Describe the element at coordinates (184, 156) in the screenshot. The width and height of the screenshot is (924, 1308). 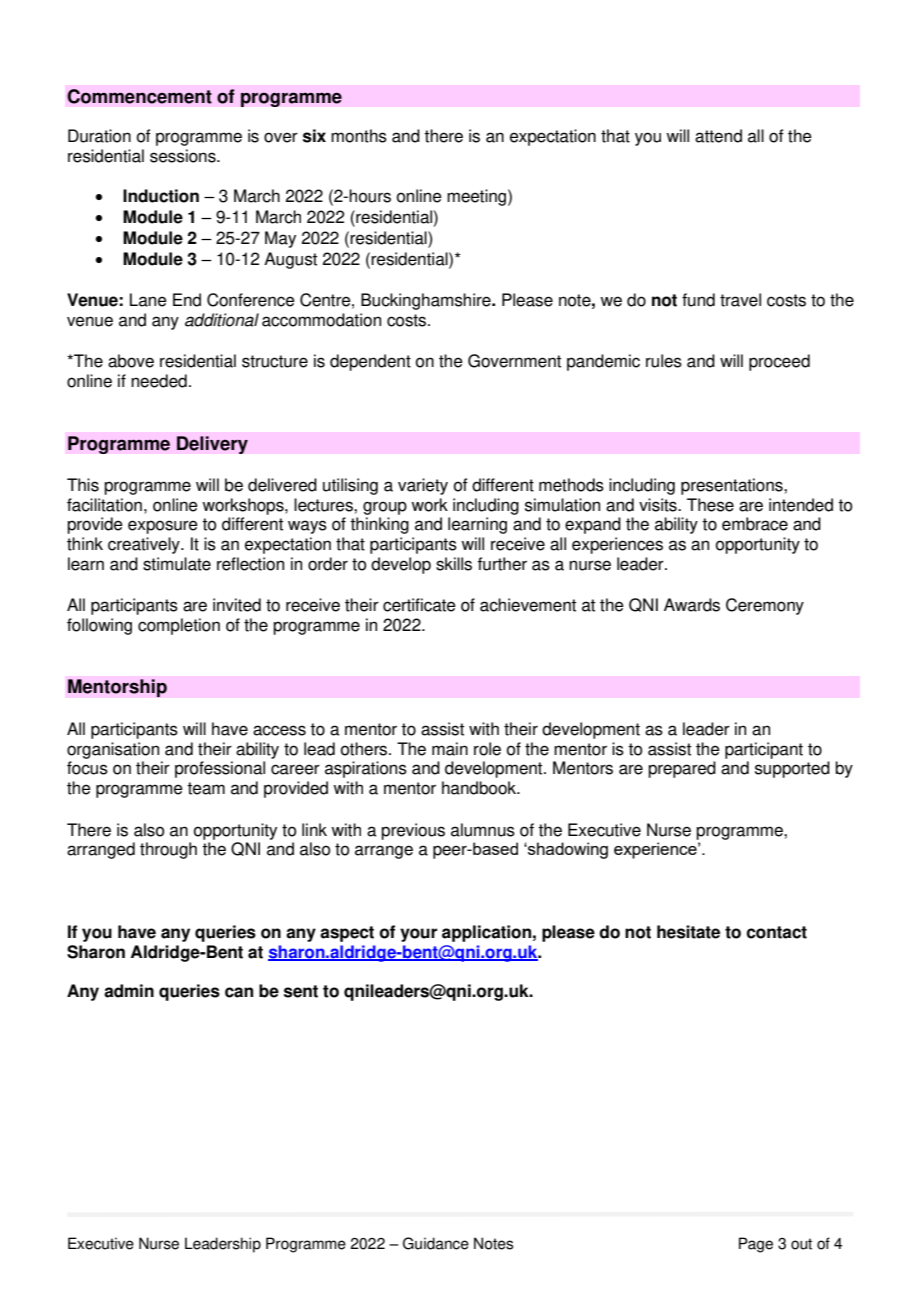
I see `sessions` at that location.
